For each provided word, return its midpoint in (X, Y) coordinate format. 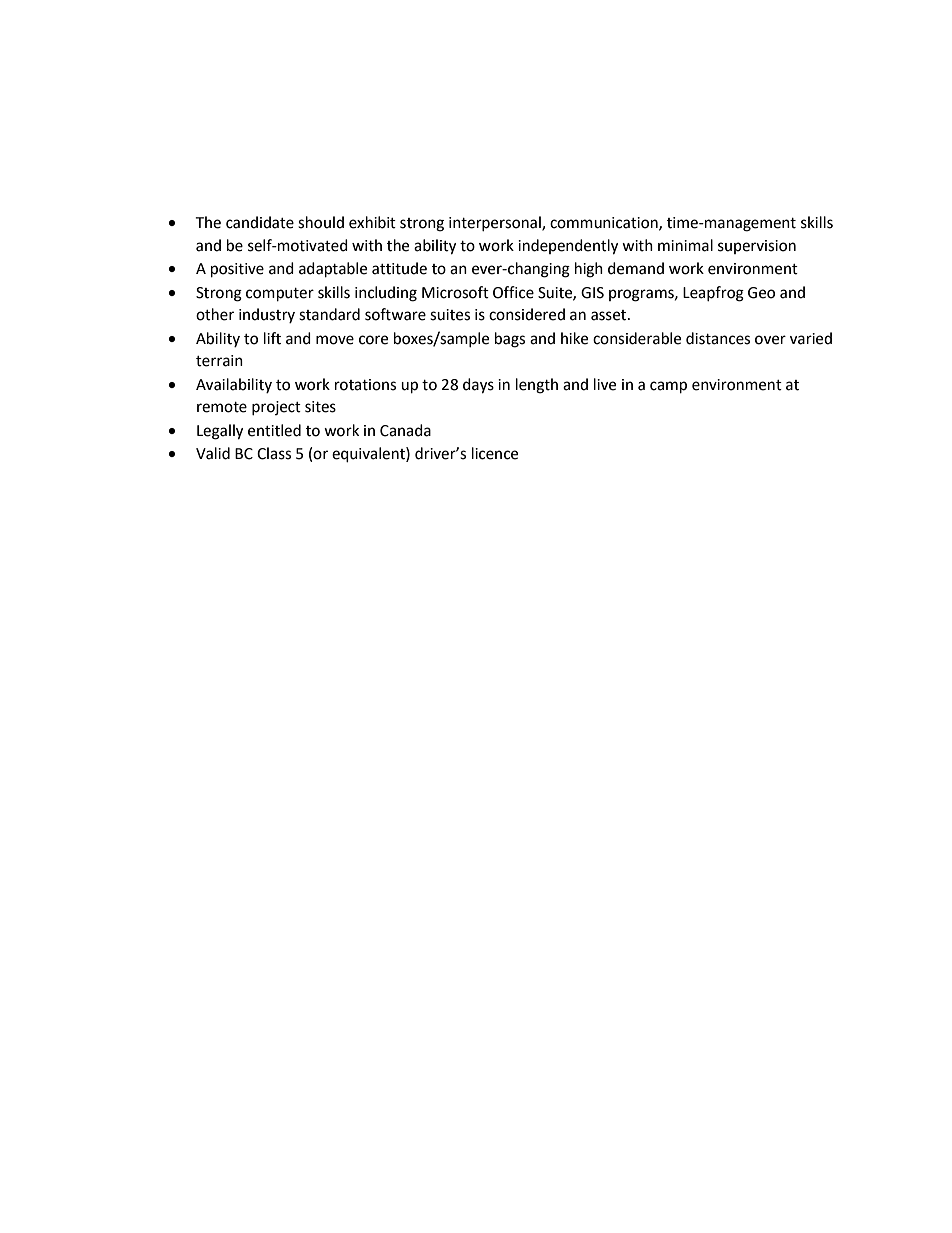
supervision (757, 247)
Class (274, 453)
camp (668, 387)
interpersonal (496, 223)
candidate (260, 222)
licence (495, 453)
